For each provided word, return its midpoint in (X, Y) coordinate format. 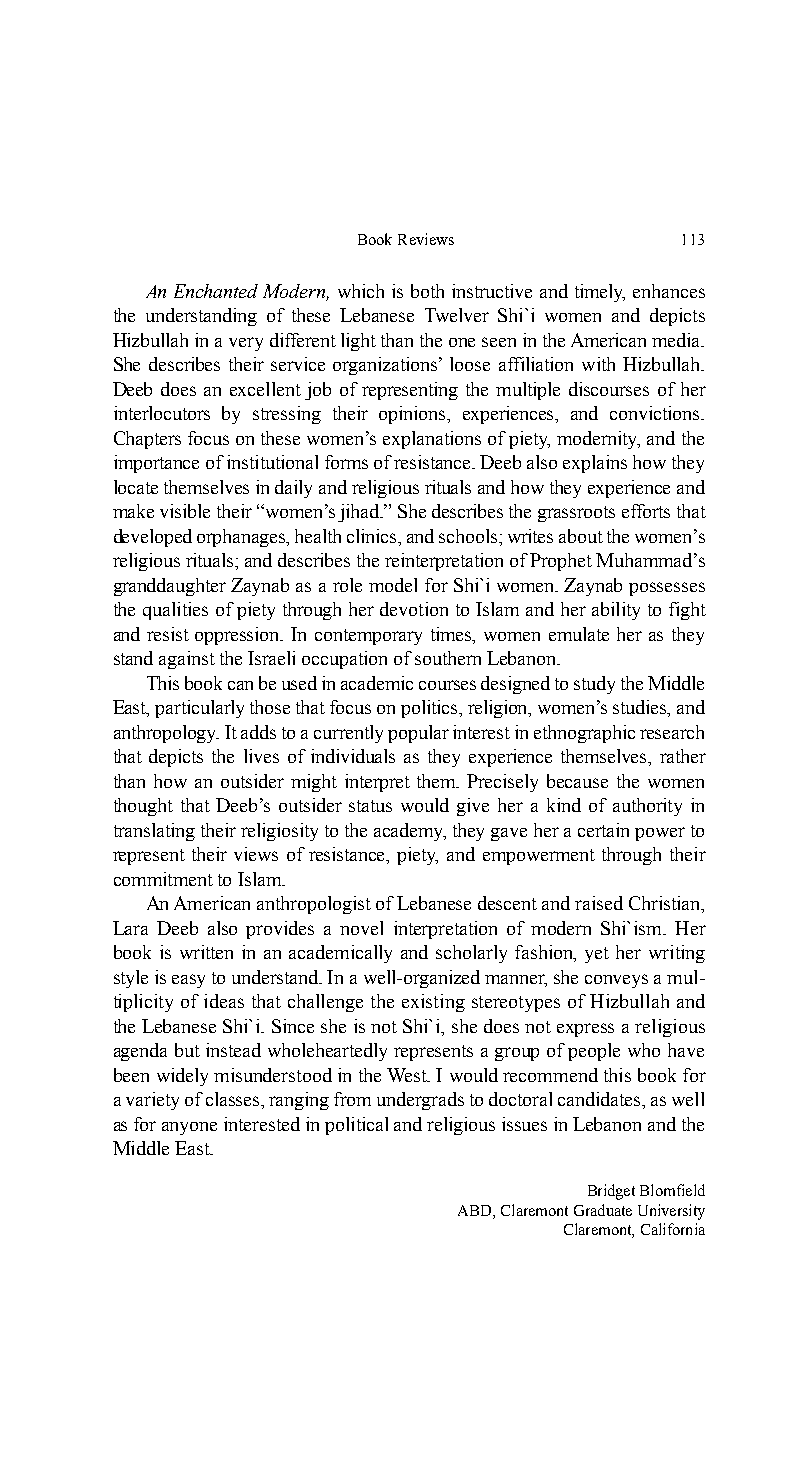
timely (600, 293)
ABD (476, 1210)
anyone (189, 1128)
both (427, 291)
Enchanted (216, 291)
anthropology (166, 734)
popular (418, 734)
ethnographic (584, 734)
